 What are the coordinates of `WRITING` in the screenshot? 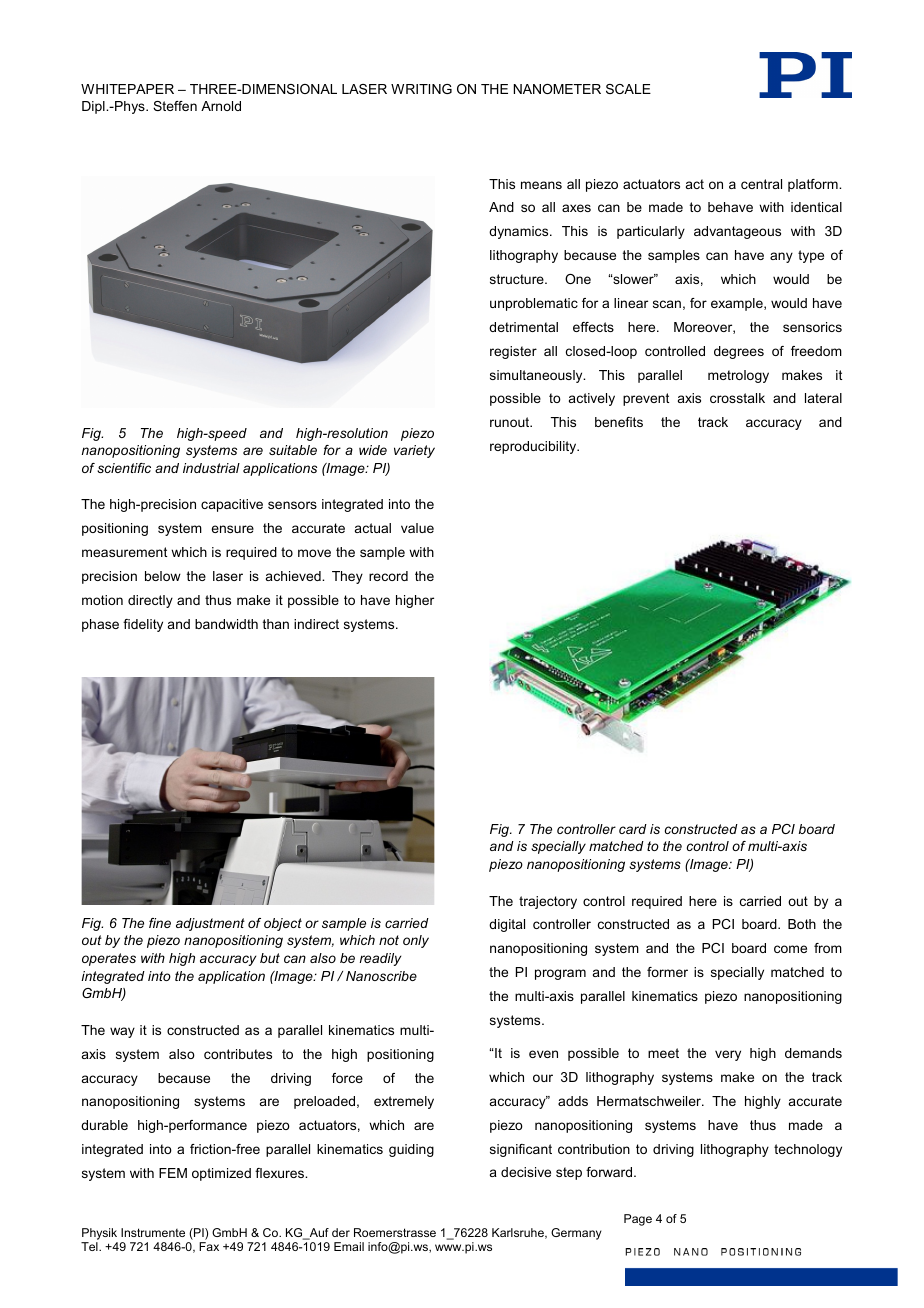 It's located at (421, 89).
